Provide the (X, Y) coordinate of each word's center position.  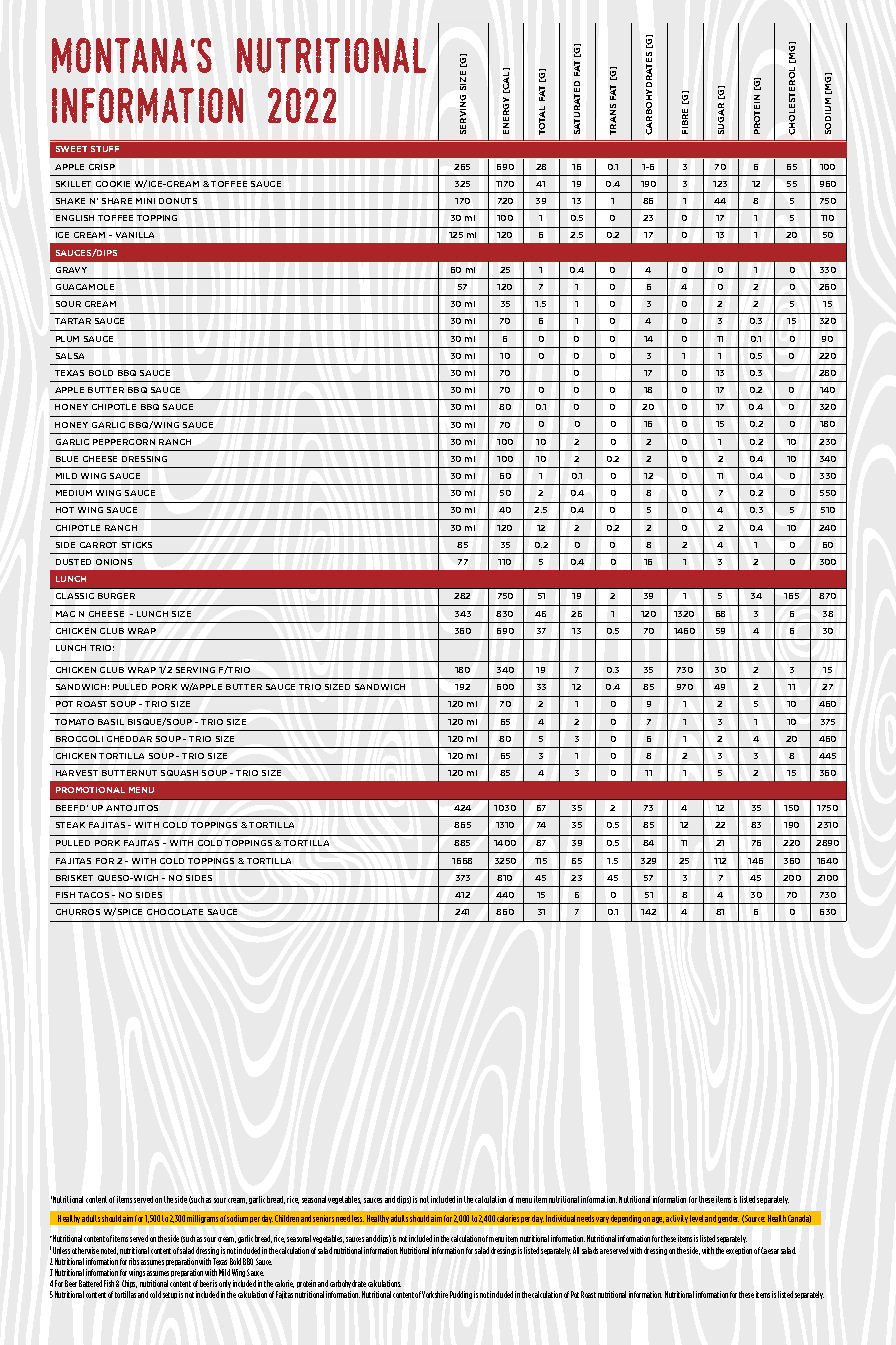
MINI (145, 201)
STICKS (137, 545)
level (696, 1218)
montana (119, 55)
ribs (134, 1261)
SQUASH (179, 773)
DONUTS (178, 201)
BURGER (116, 596)
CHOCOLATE (175, 912)
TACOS (93, 895)
